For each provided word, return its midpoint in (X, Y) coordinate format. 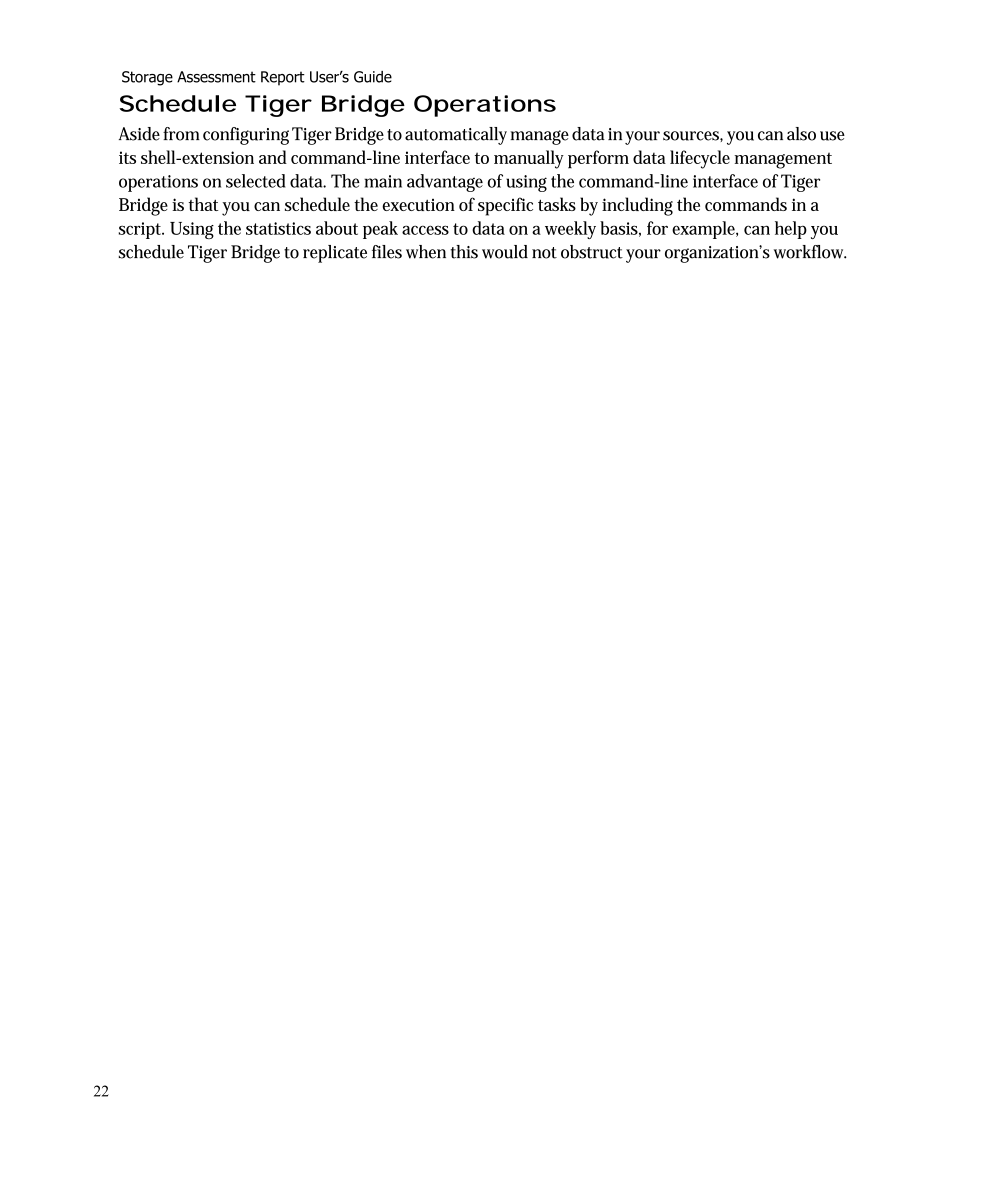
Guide (373, 77)
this (464, 252)
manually (529, 159)
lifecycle (700, 159)
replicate (335, 254)
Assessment (216, 77)
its (127, 157)
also (801, 134)
